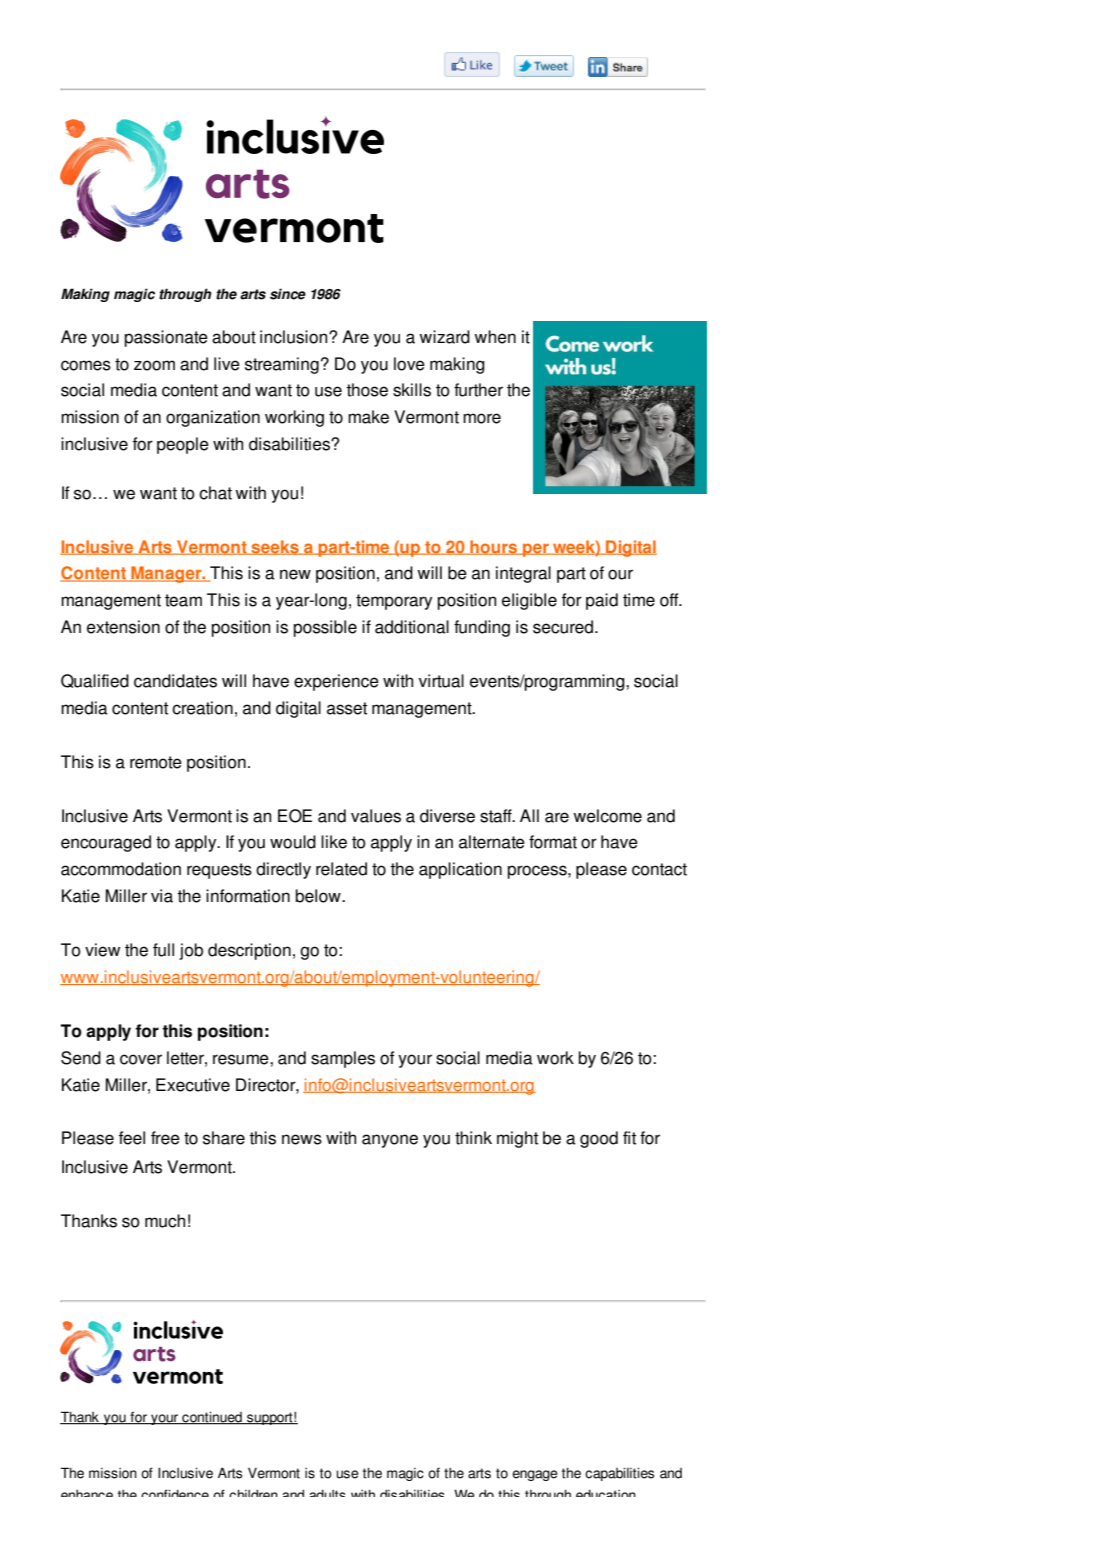  I want to click on confidence, so click(175, 1493).
